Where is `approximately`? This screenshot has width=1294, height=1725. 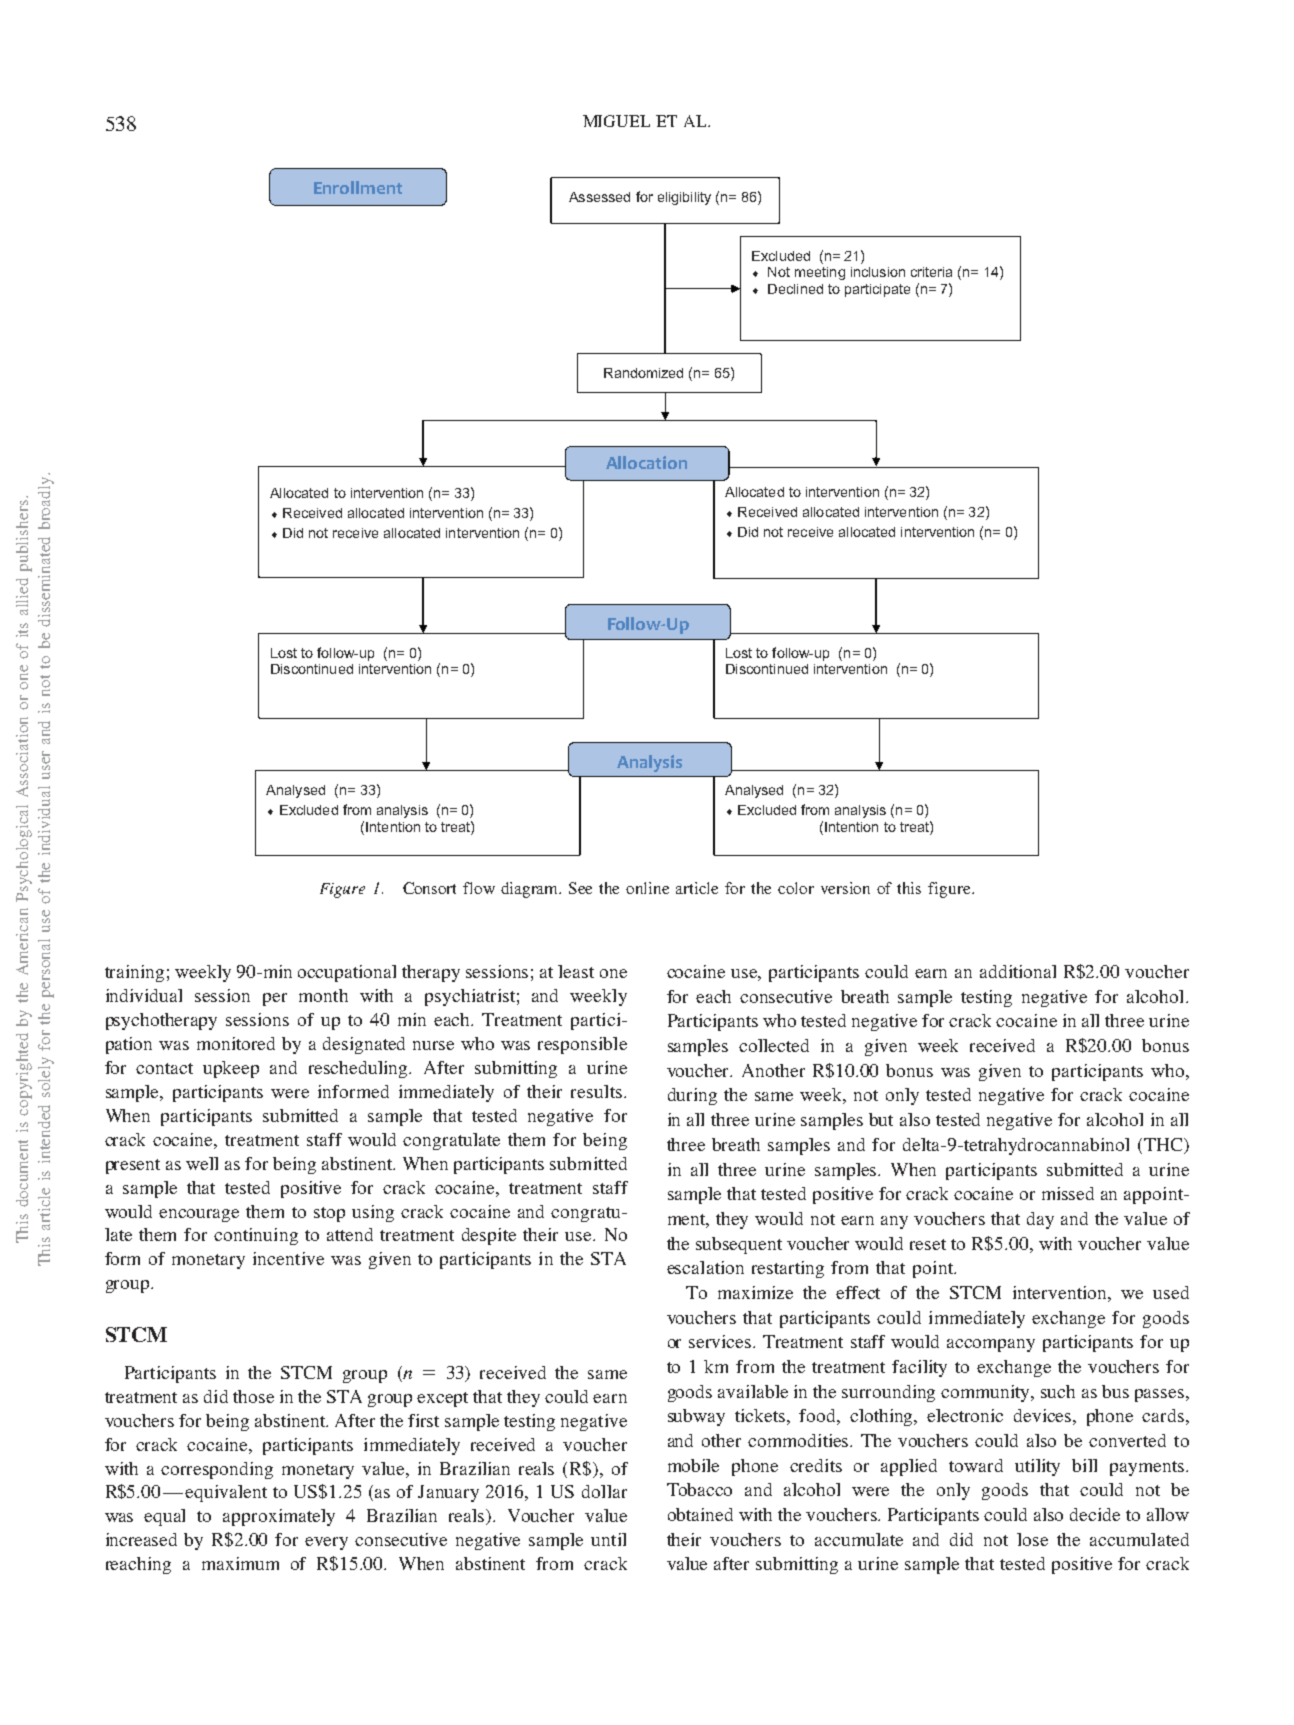 approximately is located at coordinates (279, 1517).
